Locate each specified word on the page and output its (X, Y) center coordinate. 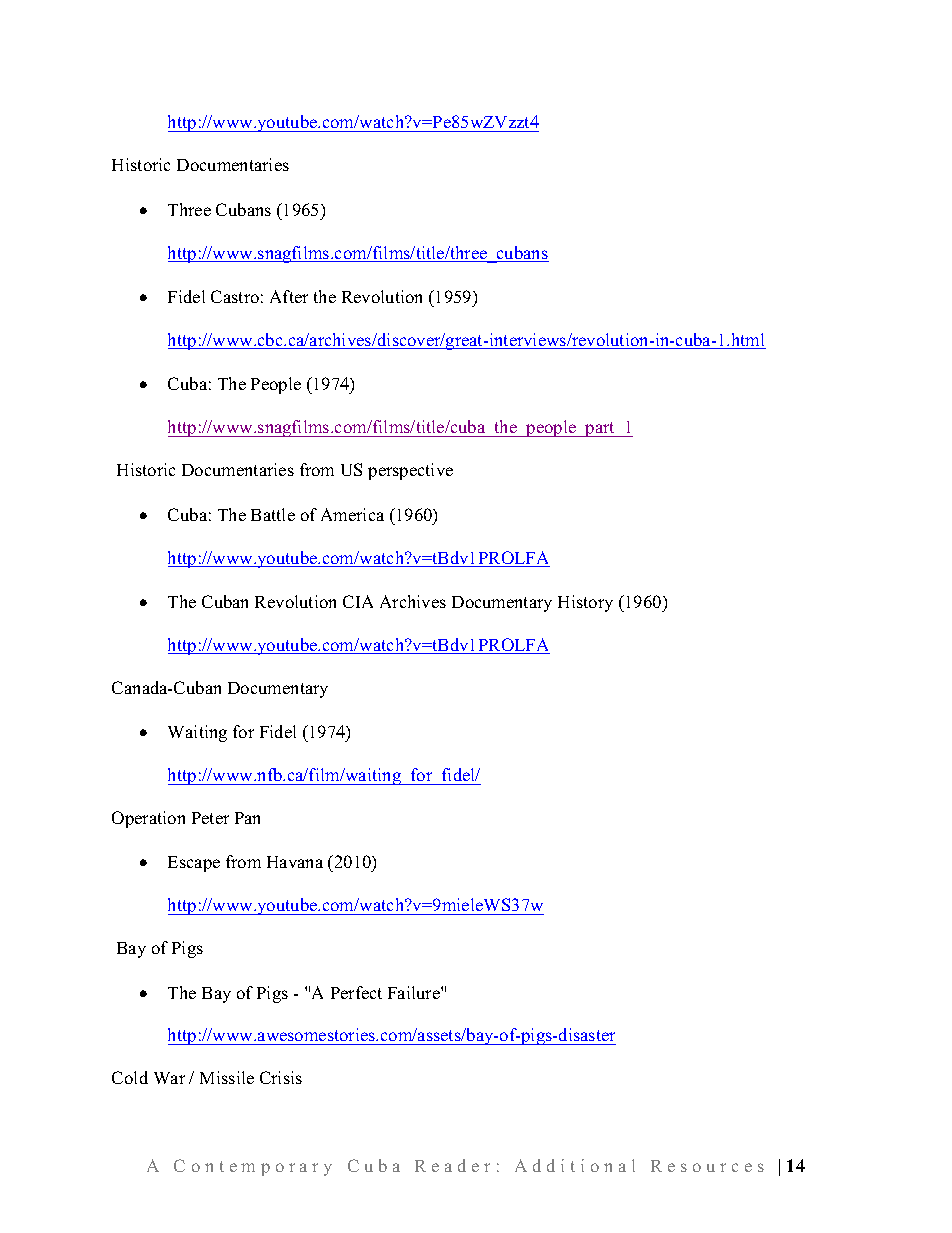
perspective (410, 471)
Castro (235, 296)
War (169, 1078)
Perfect (356, 992)
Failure (415, 992)
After (289, 296)
